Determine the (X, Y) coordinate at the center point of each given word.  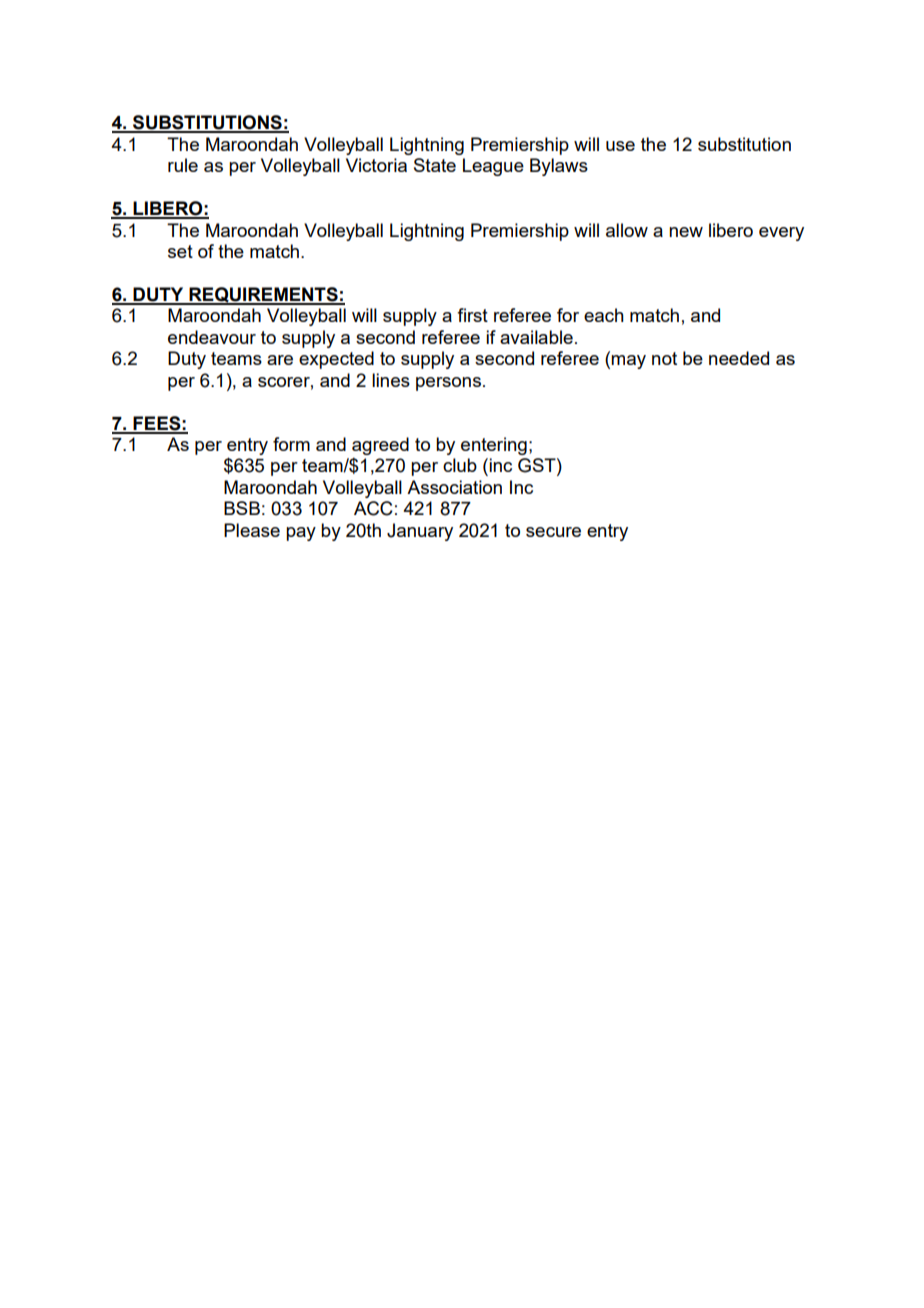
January (420, 532)
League (493, 167)
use (620, 146)
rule (183, 165)
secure (553, 532)
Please (252, 530)
